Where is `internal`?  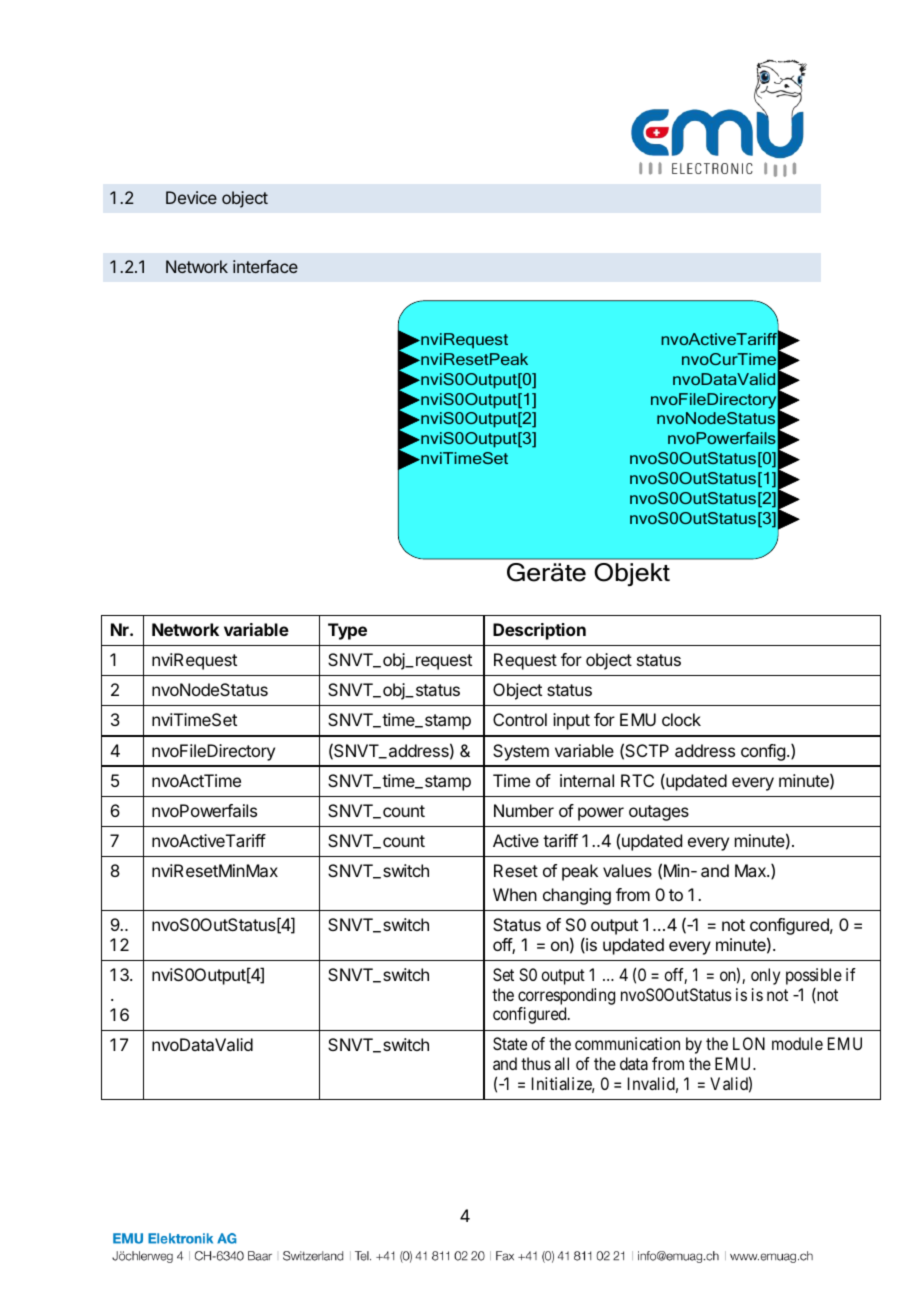
internal is located at coordinates (587, 780).
